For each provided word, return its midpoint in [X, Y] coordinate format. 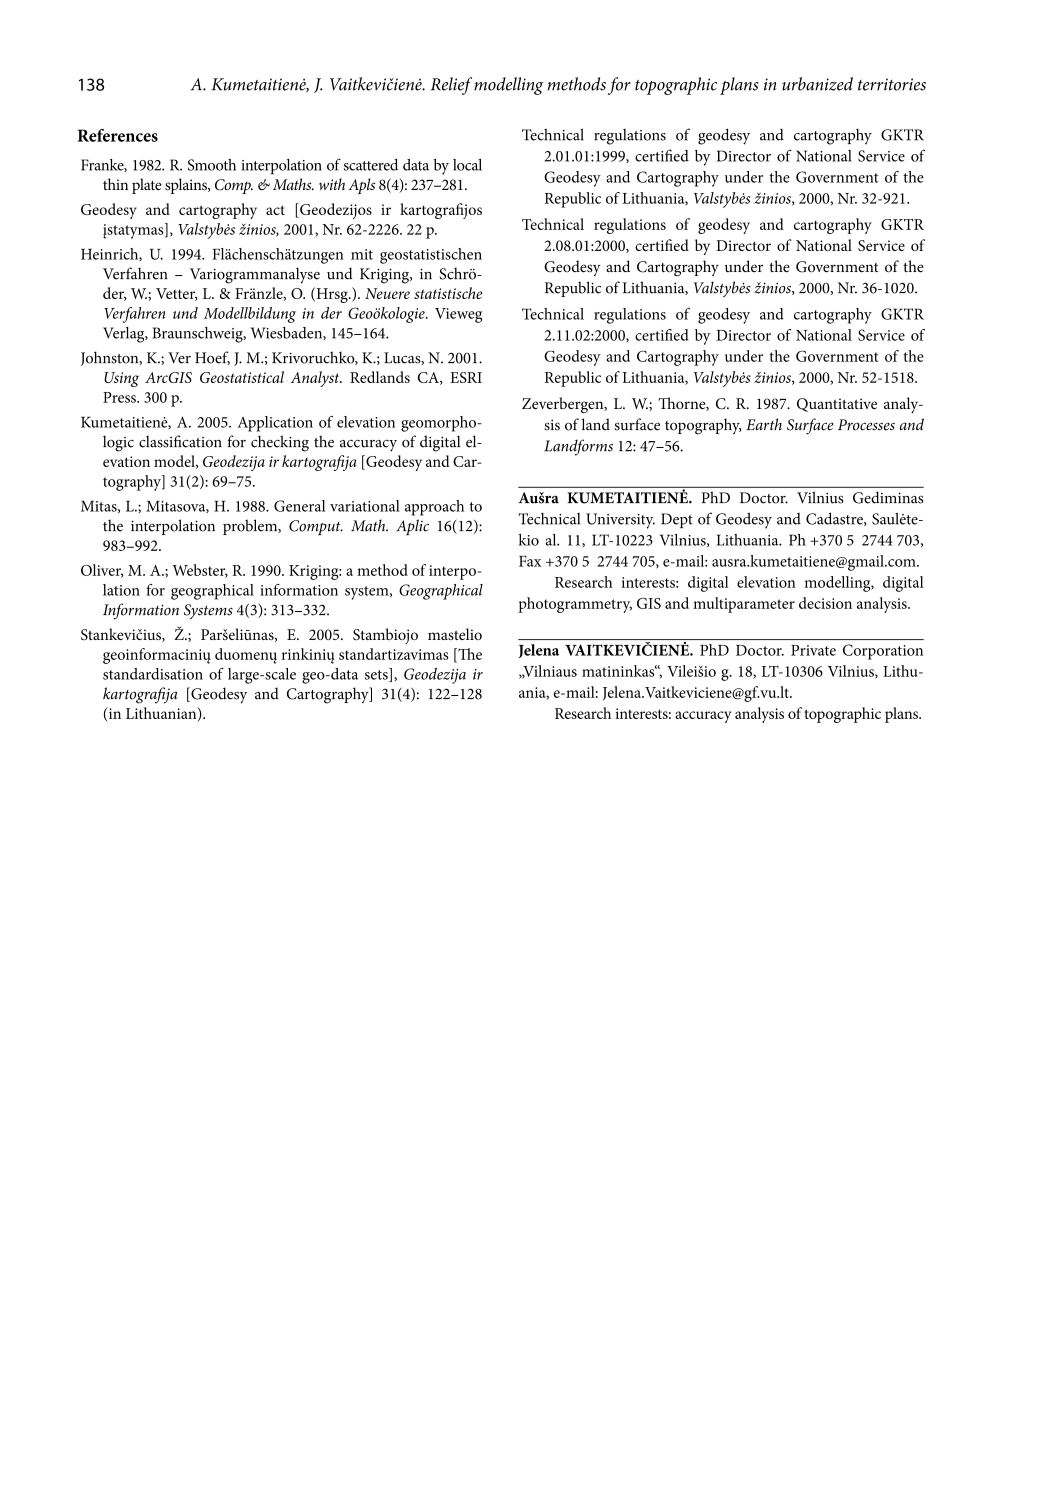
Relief [451, 86]
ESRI [466, 377]
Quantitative [837, 405]
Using [121, 379]
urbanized [817, 84]
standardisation [153, 674]
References [117, 135]
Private [813, 650]
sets [377, 675]
